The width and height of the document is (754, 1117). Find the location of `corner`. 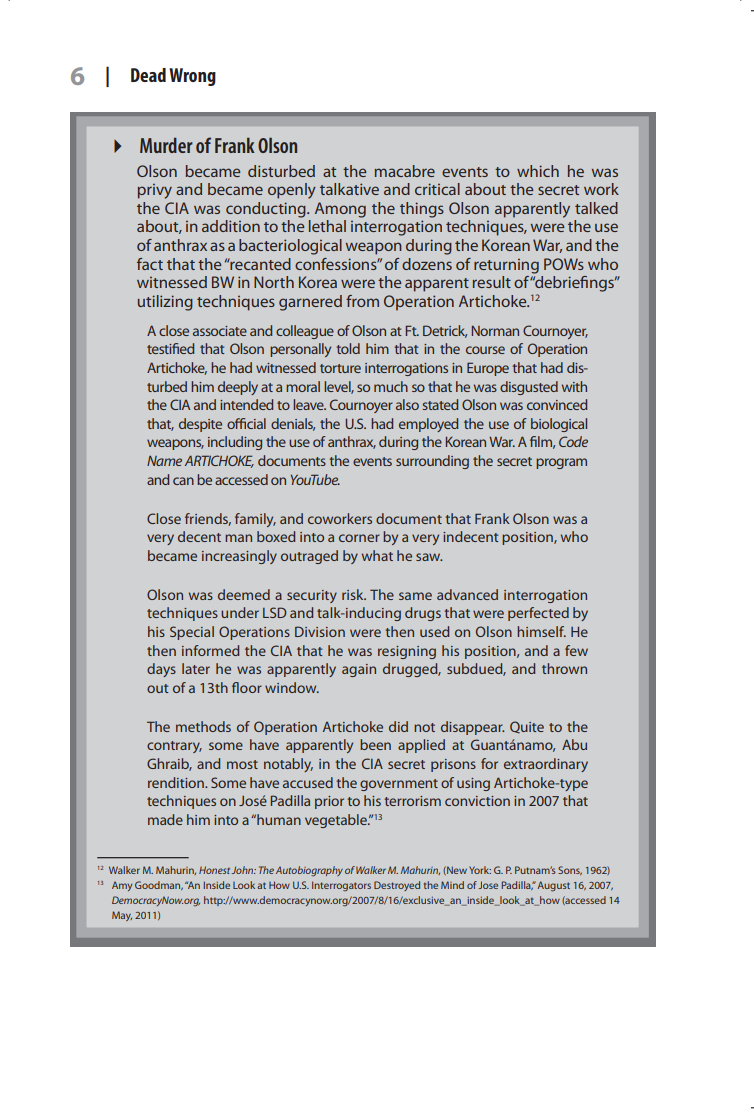

corner is located at coordinates (359, 538).
